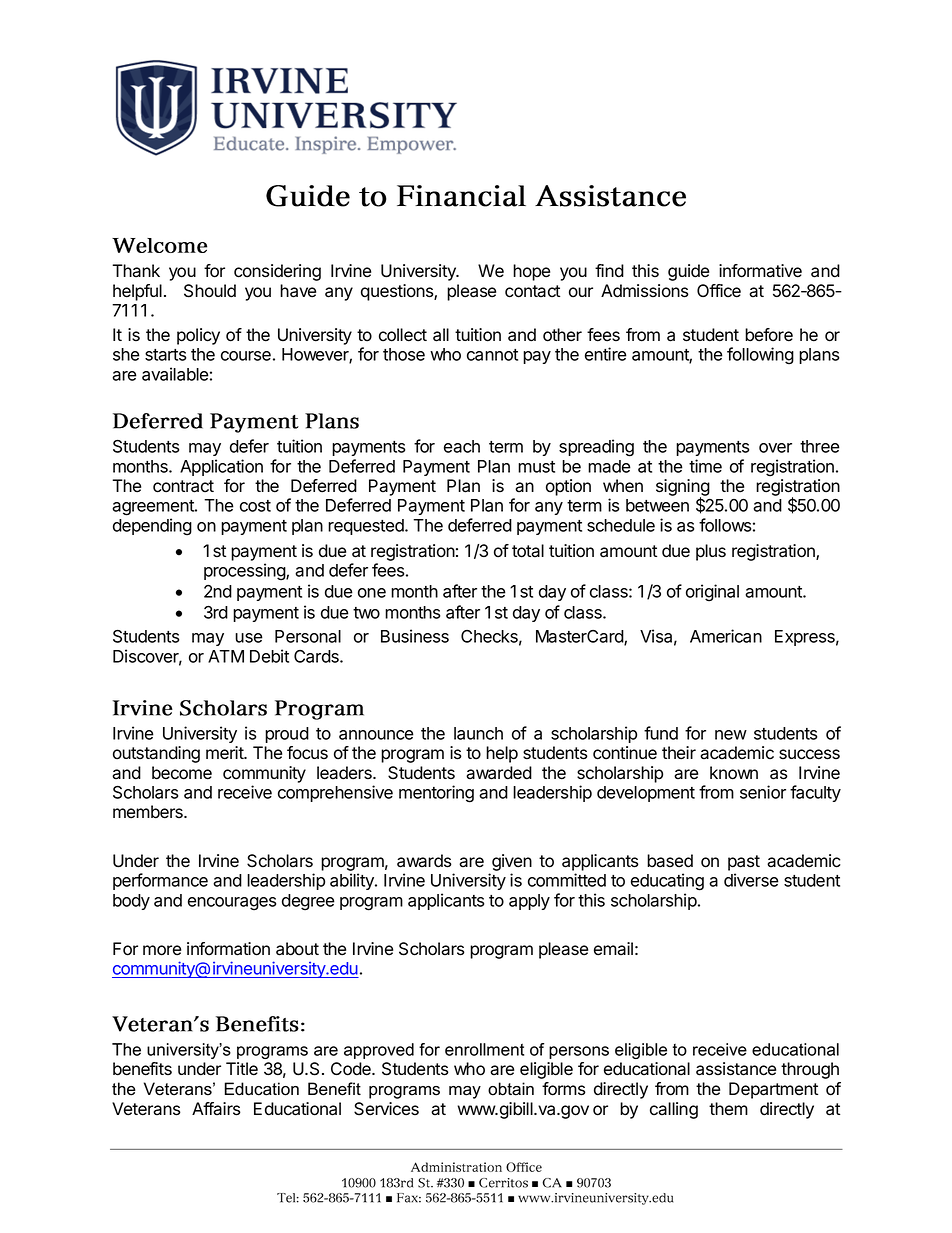 This document has width=952, height=1233. Describe the element at coordinates (705, 466) in the document. I see `time` at that location.
